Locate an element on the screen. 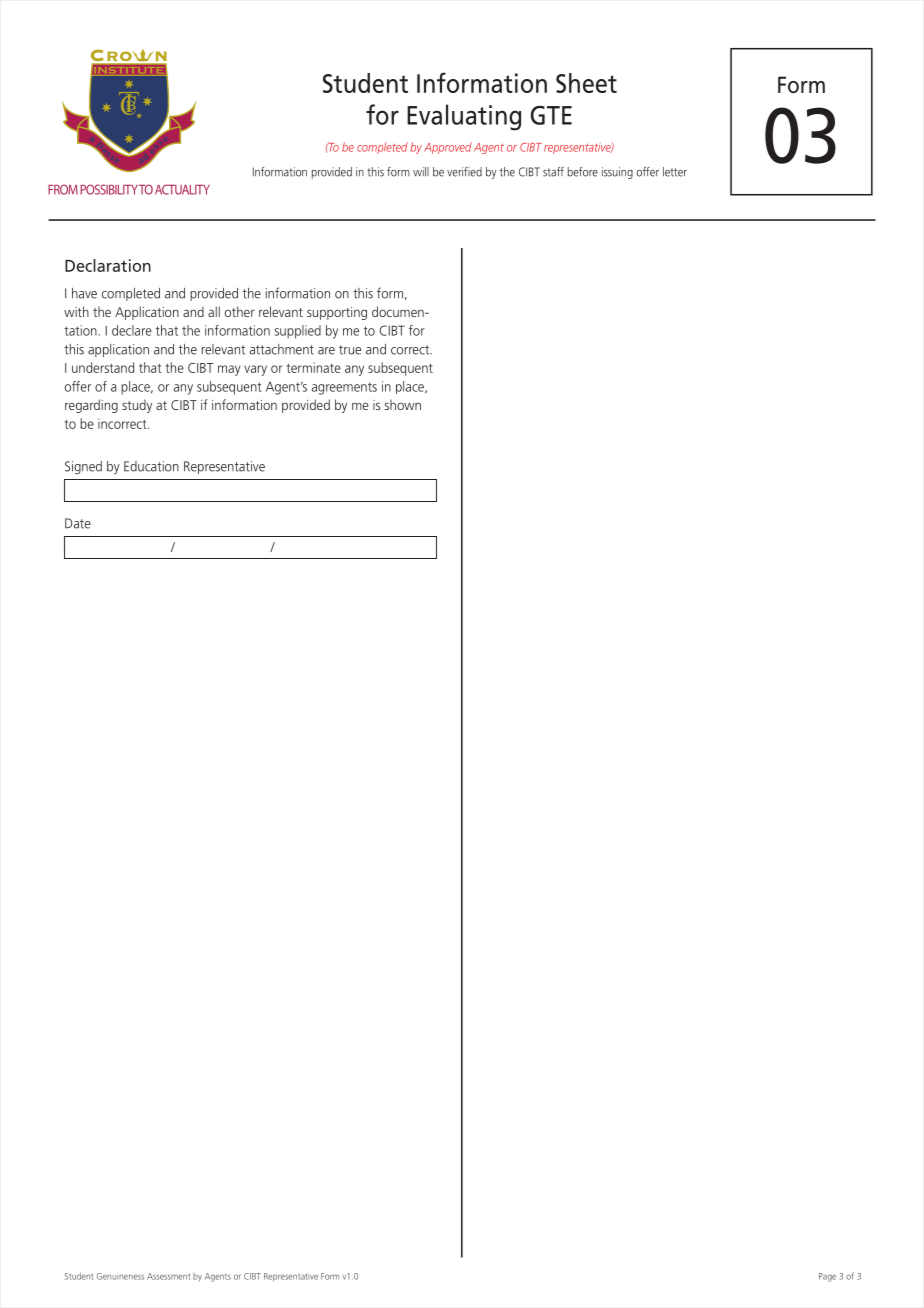  Page is located at coordinates (827, 1277).
